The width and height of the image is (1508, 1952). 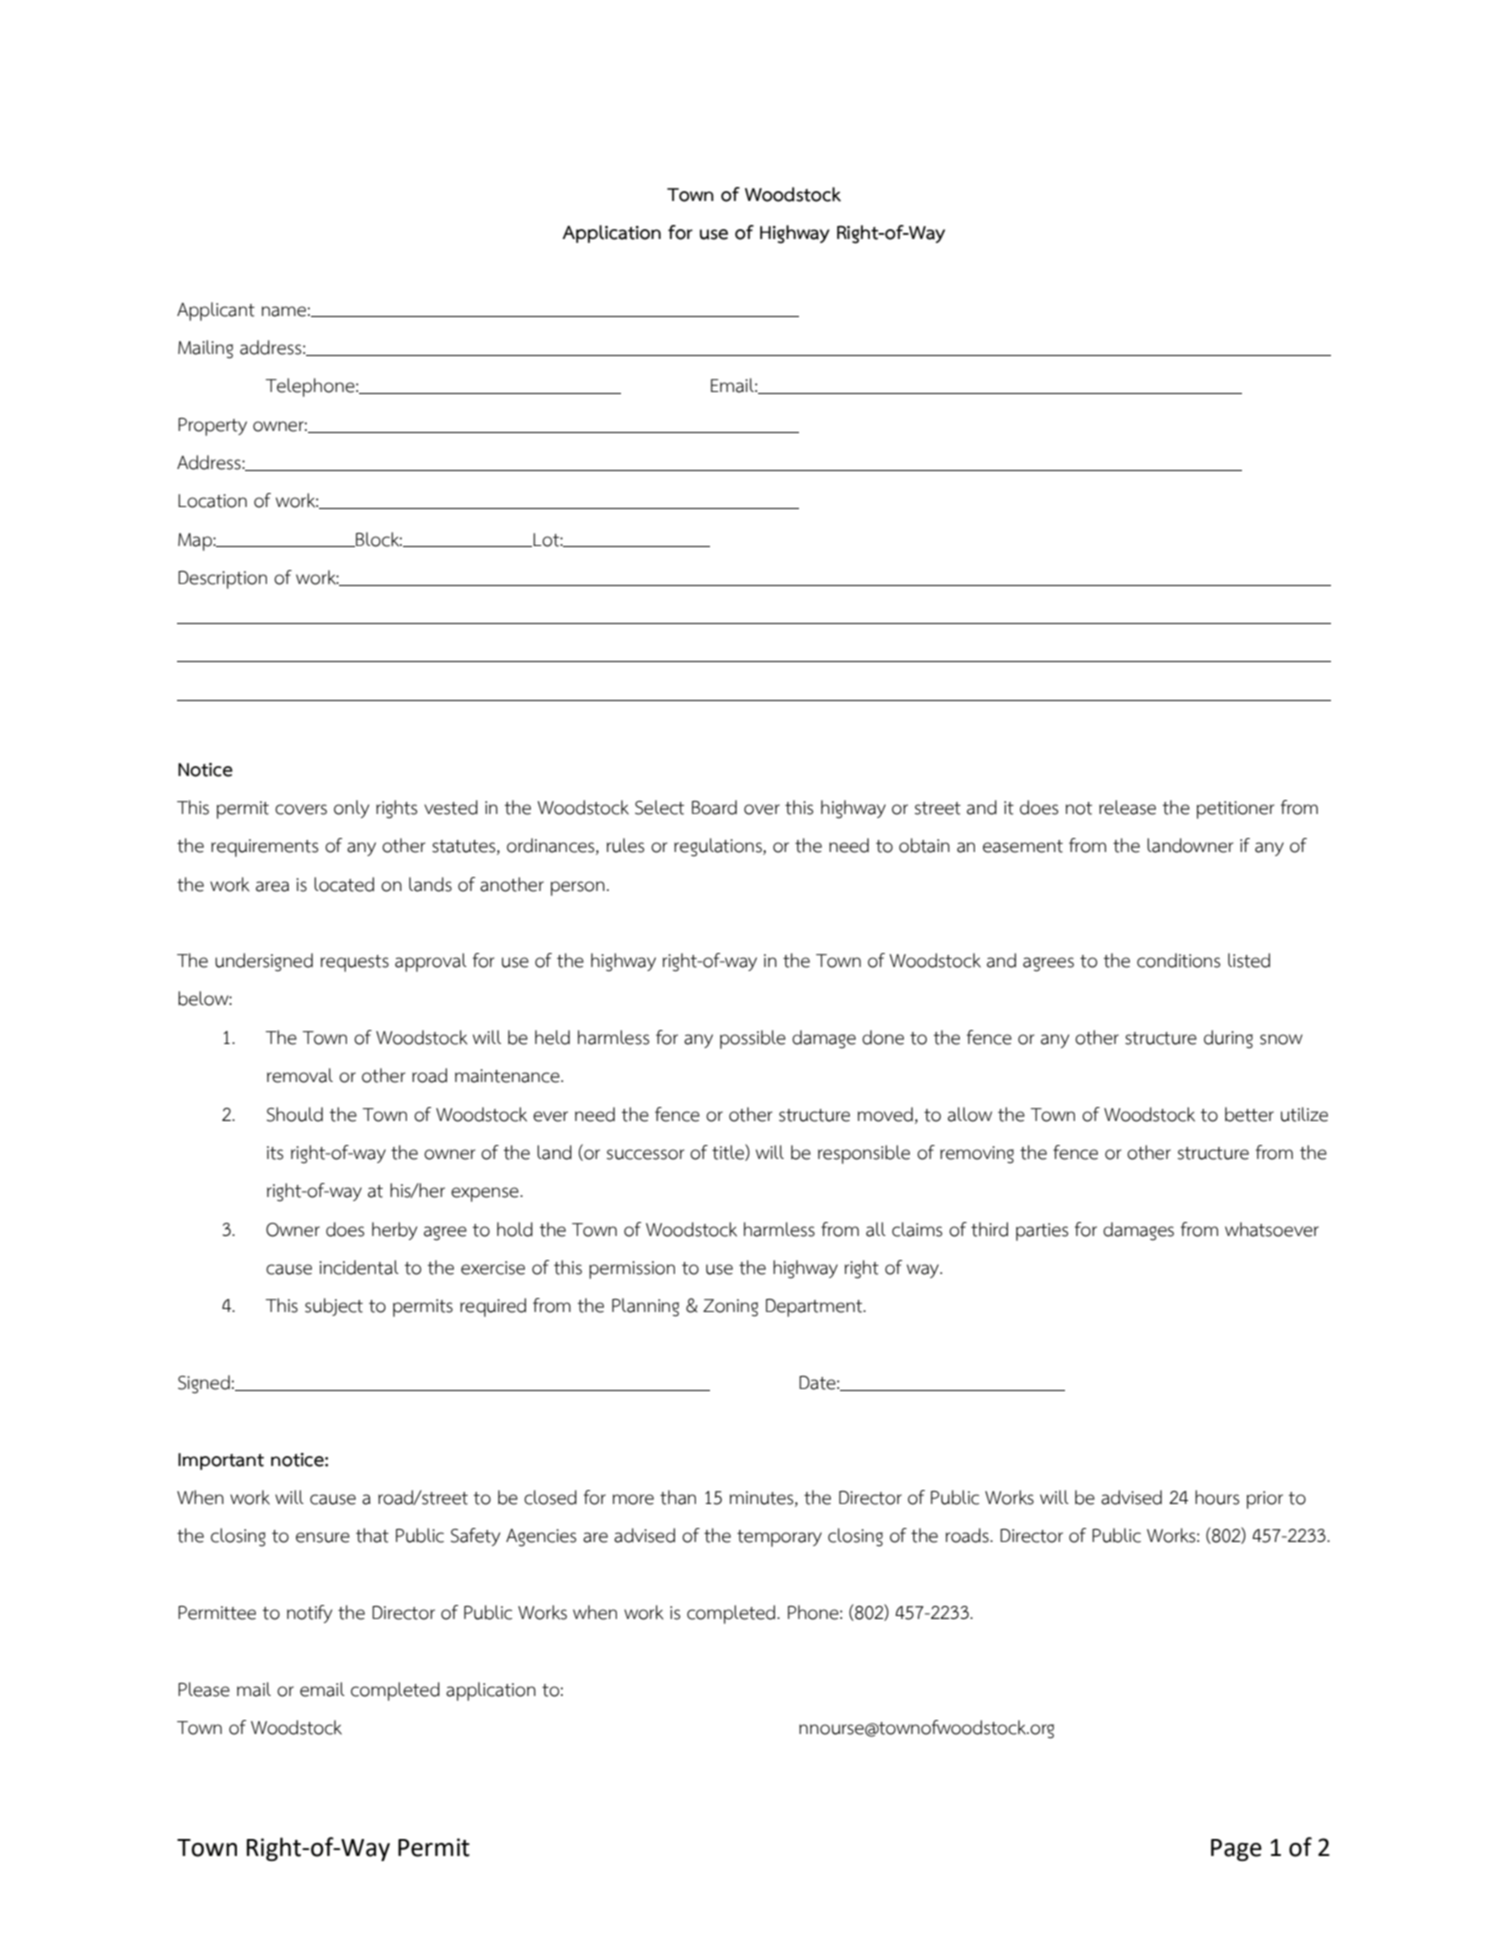 I want to click on subject, so click(x=334, y=1307).
